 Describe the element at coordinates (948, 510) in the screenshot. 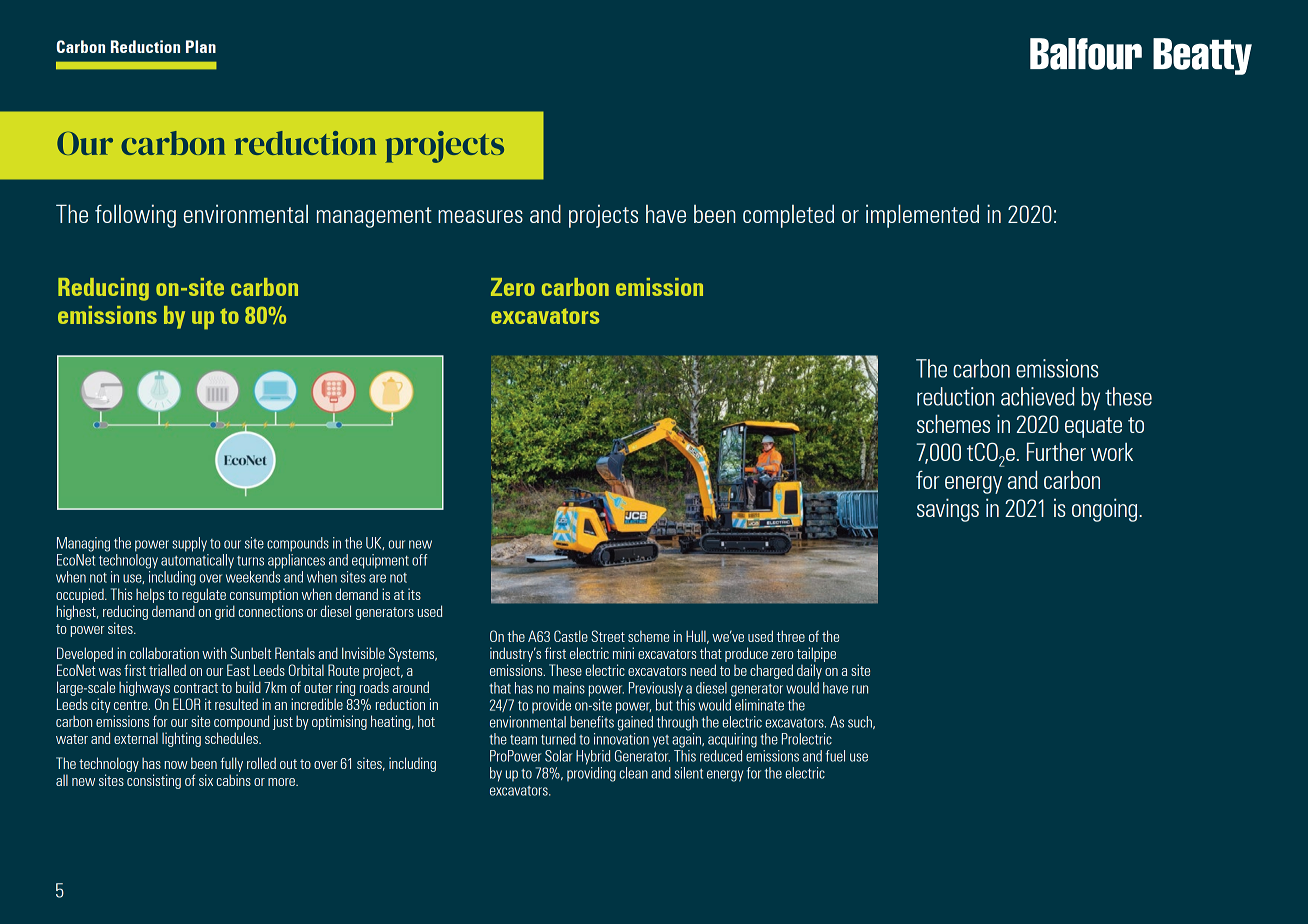

I see `savings` at that location.
